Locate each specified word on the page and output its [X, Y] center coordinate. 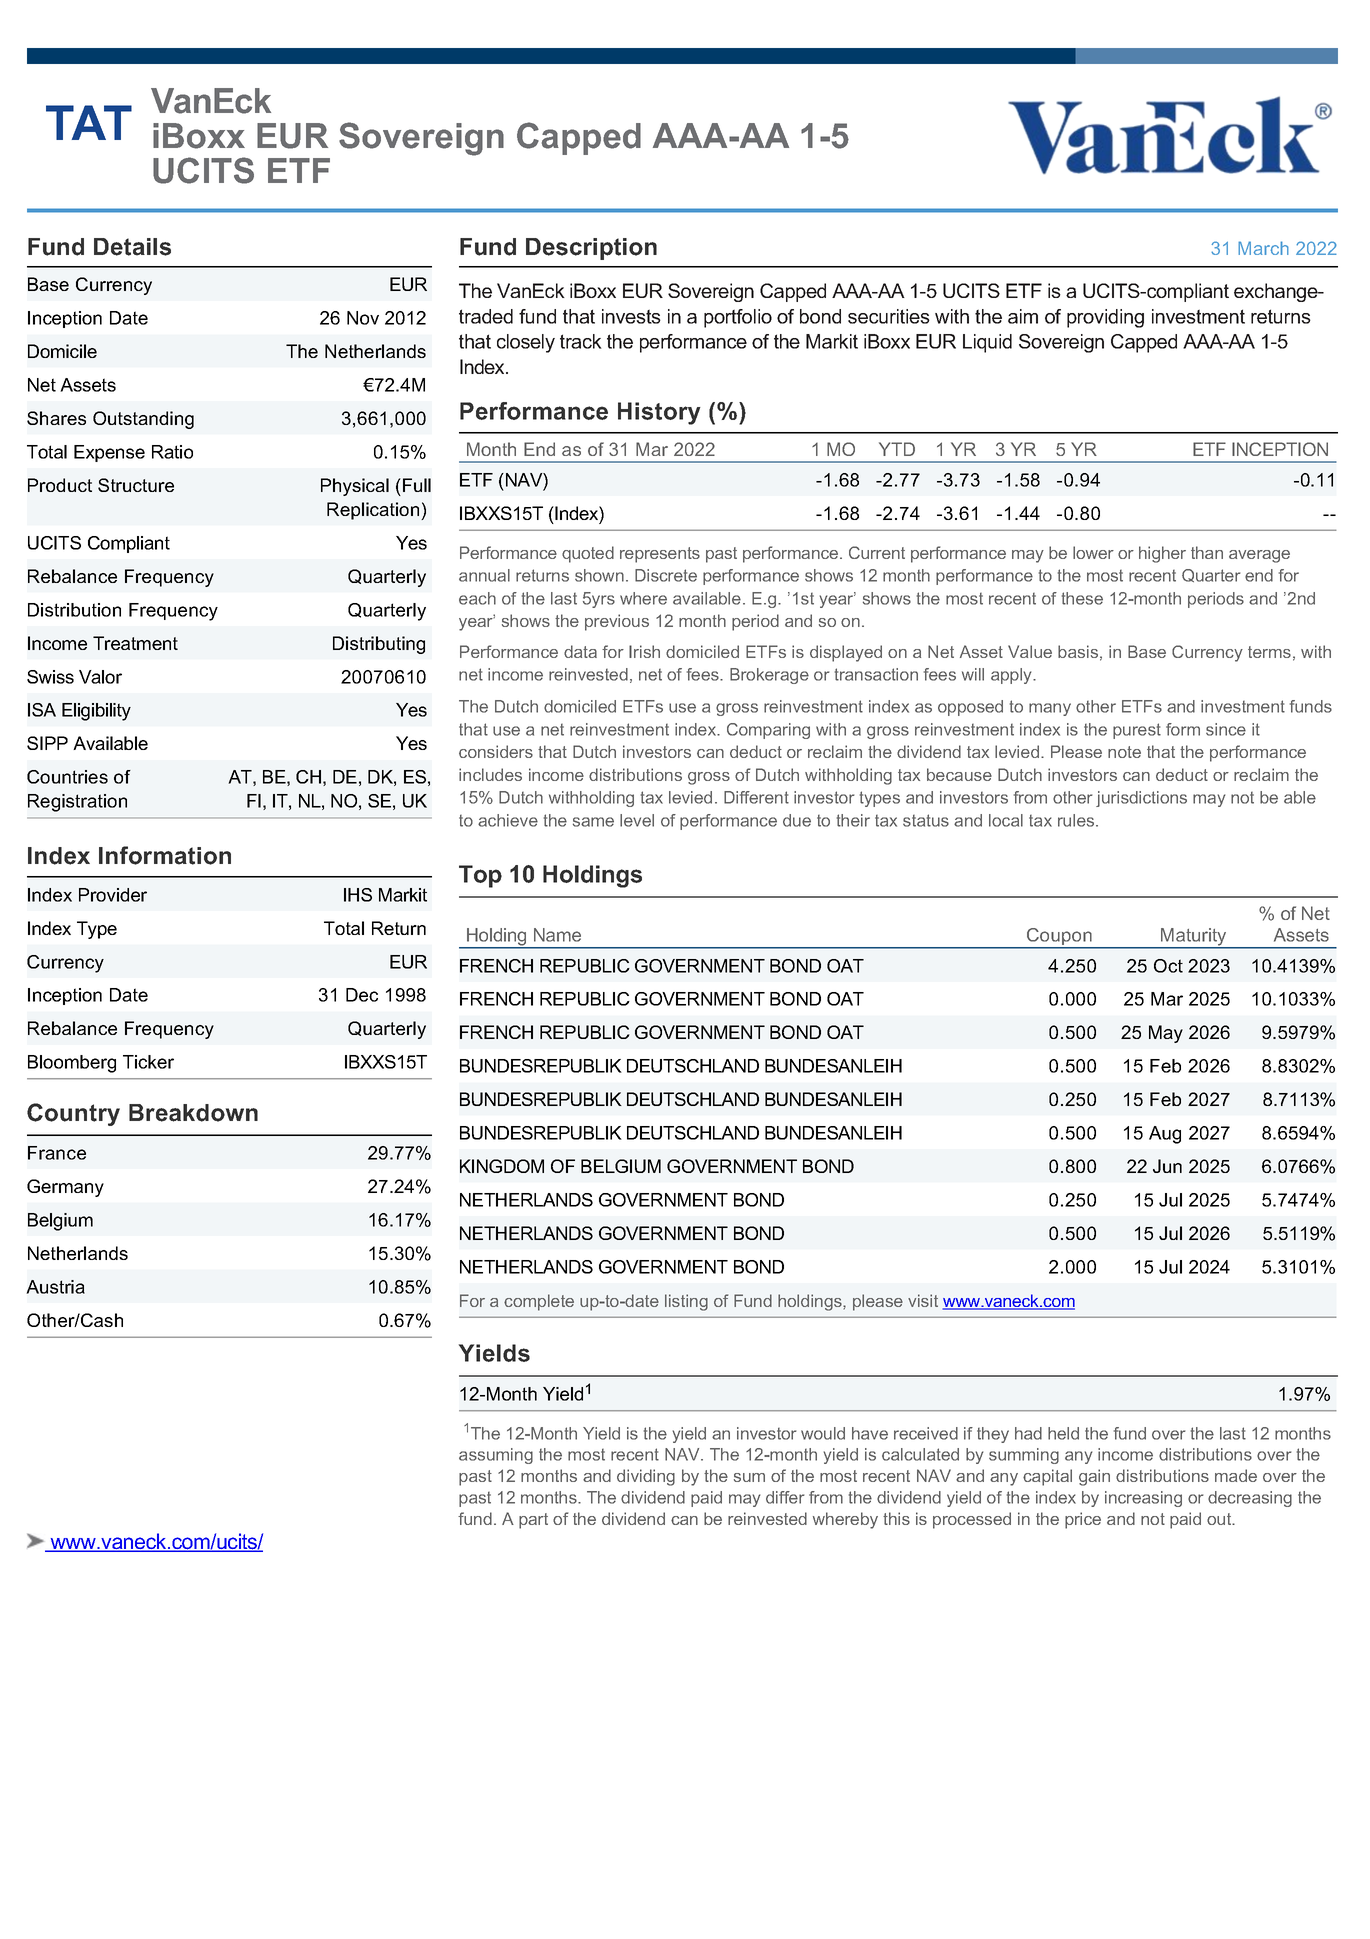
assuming [496, 1456]
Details [132, 247]
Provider [113, 895]
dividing [646, 1477]
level [637, 820]
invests [631, 316]
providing [1105, 318]
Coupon [1059, 938]
